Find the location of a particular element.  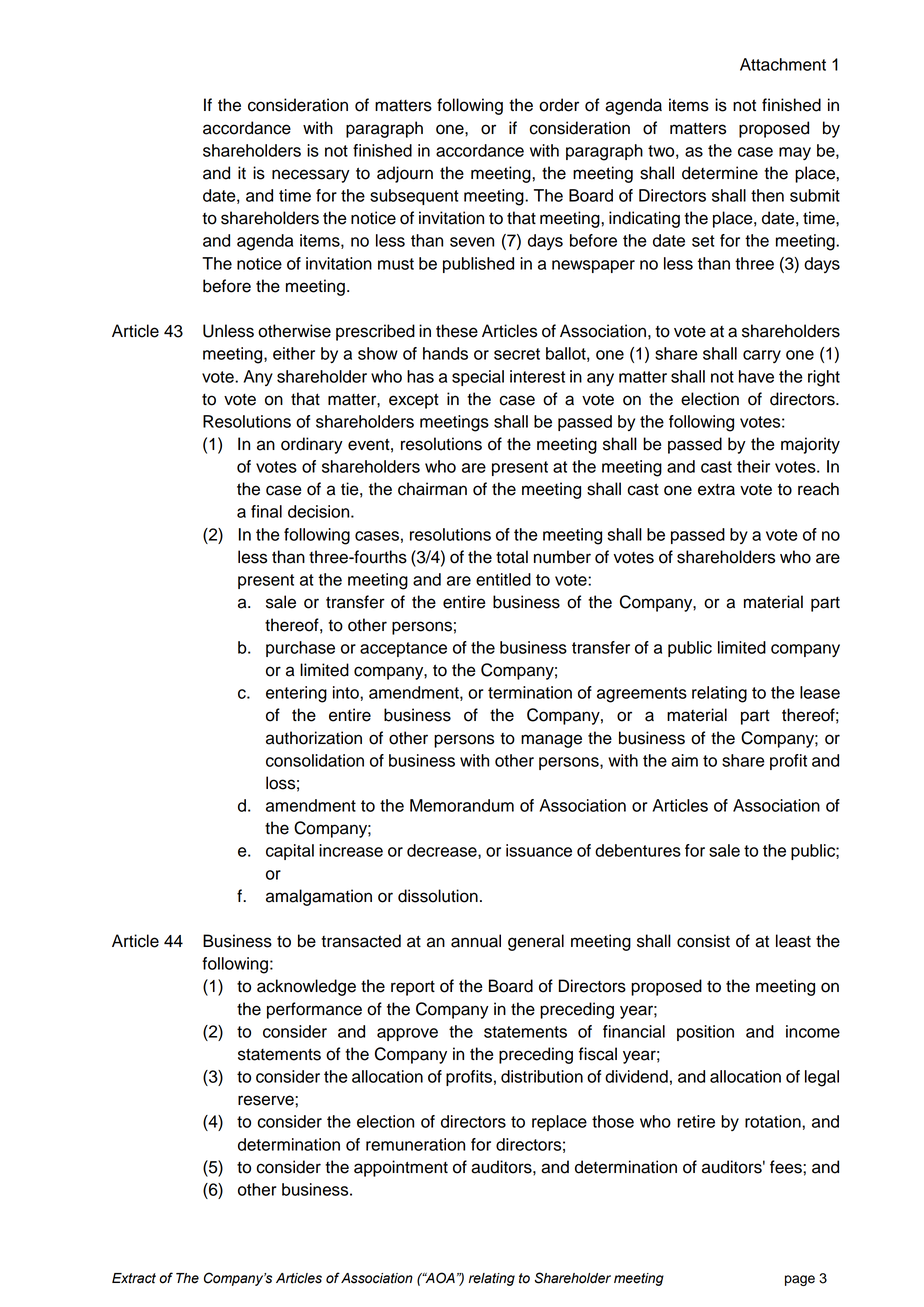

order is located at coordinates (559, 105).
